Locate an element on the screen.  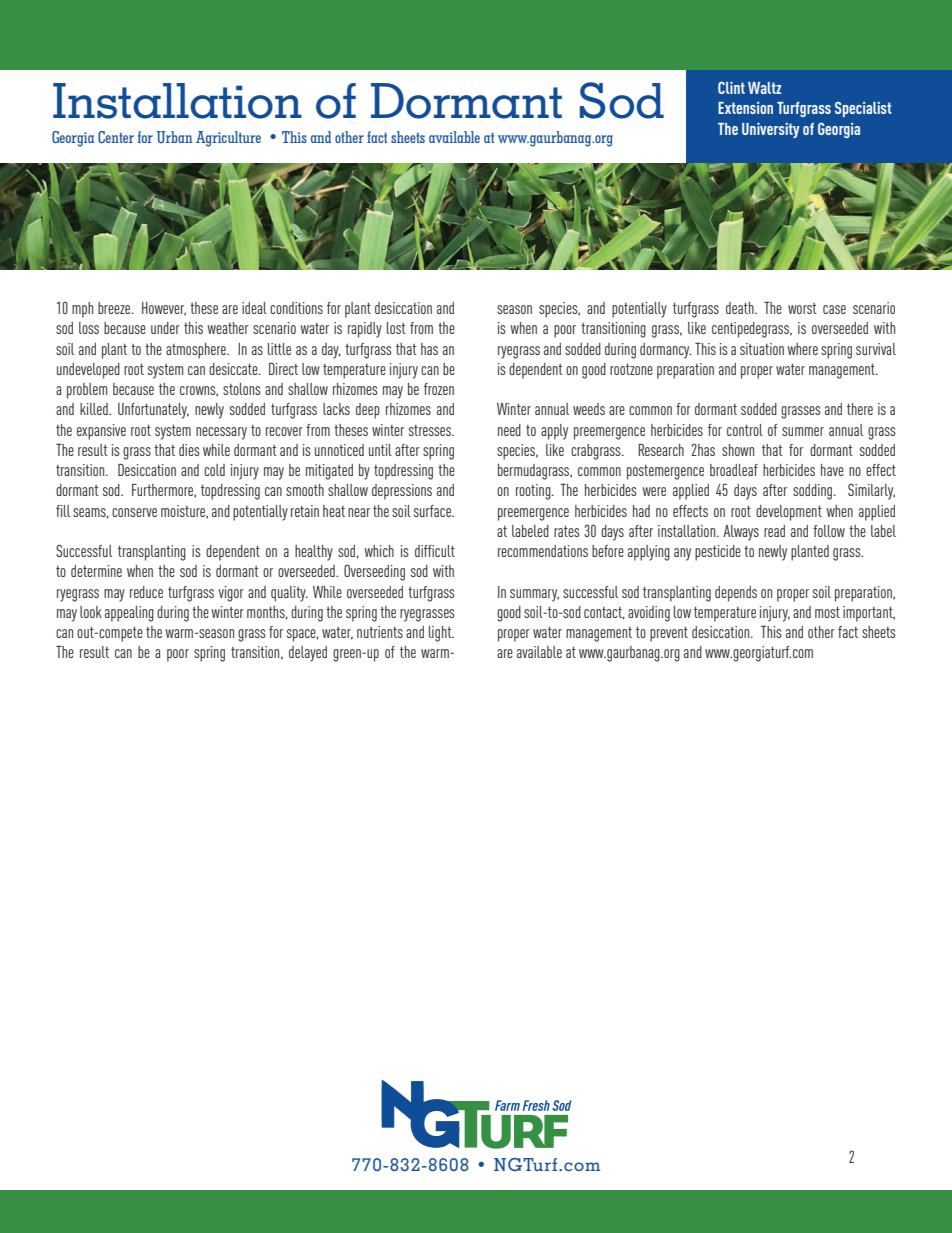
Agriculture is located at coordinates (228, 139).
